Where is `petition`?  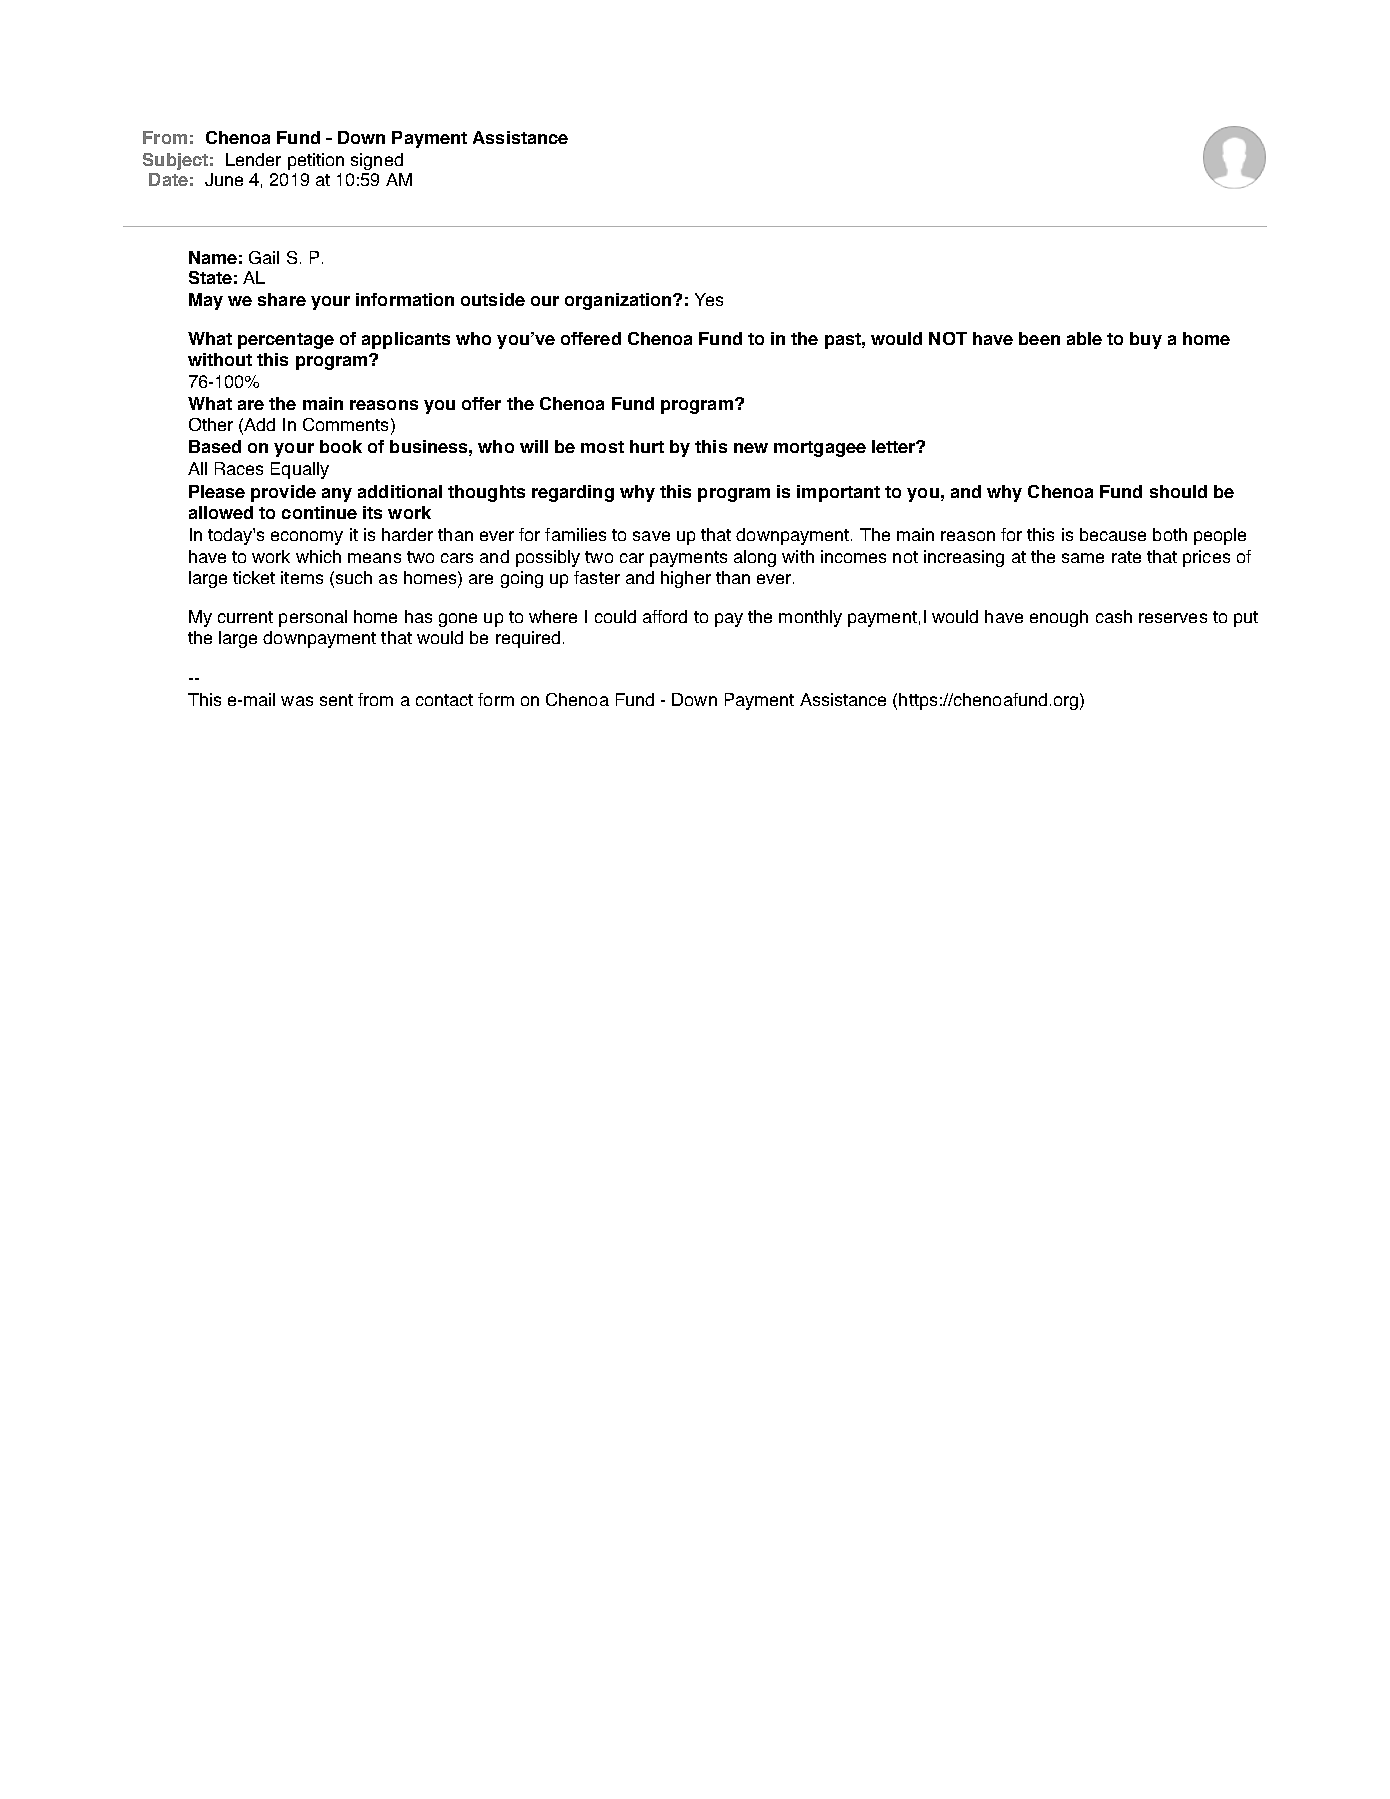
petition is located at coordinates (316, 161).
